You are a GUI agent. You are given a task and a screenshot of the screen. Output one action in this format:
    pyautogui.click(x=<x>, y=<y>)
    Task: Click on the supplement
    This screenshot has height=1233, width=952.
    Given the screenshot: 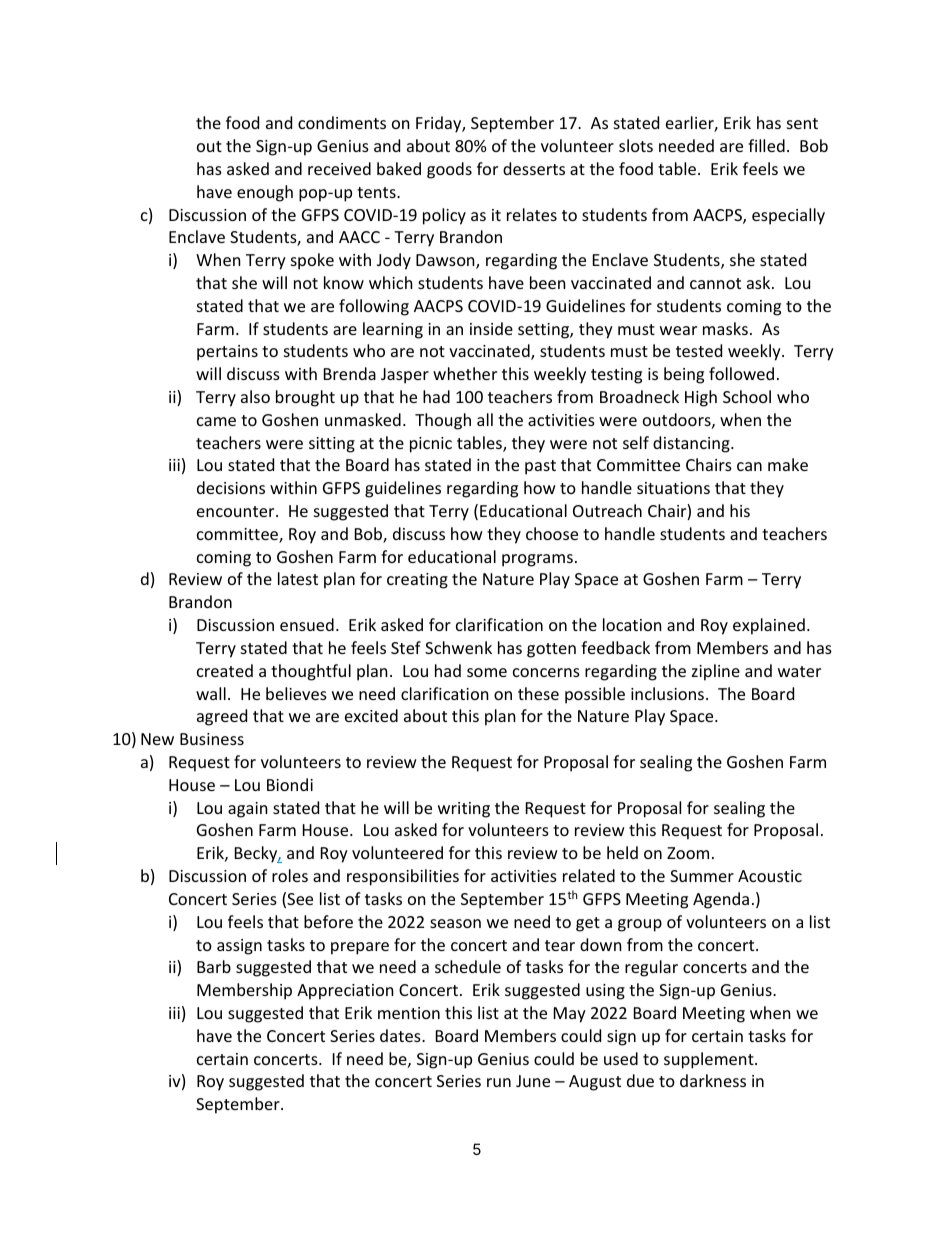 What is the action you would take?
    pyautogui.click(x=710, y=1060)
